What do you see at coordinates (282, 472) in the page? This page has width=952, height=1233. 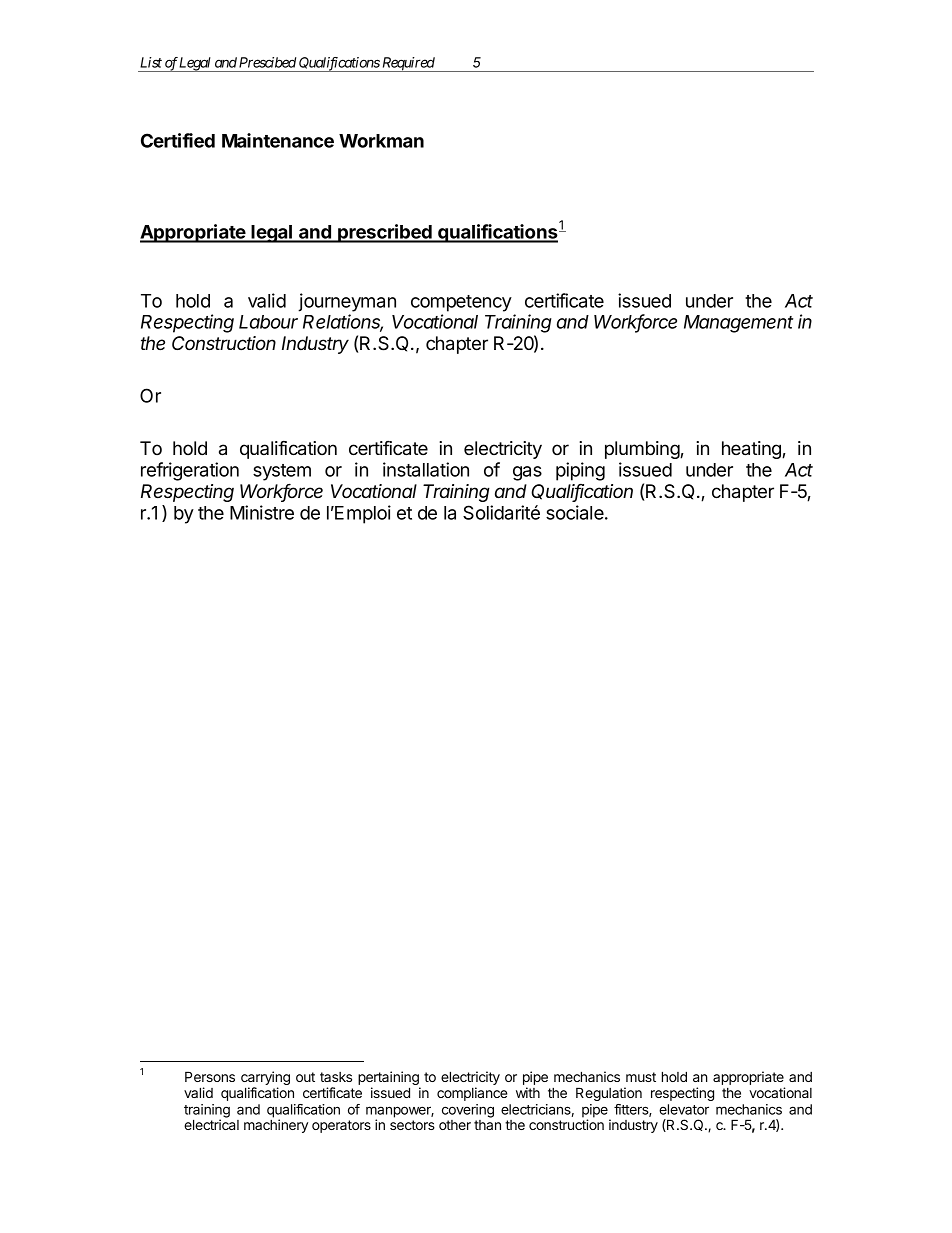 I see `system` at bounding box center [282, 472].
